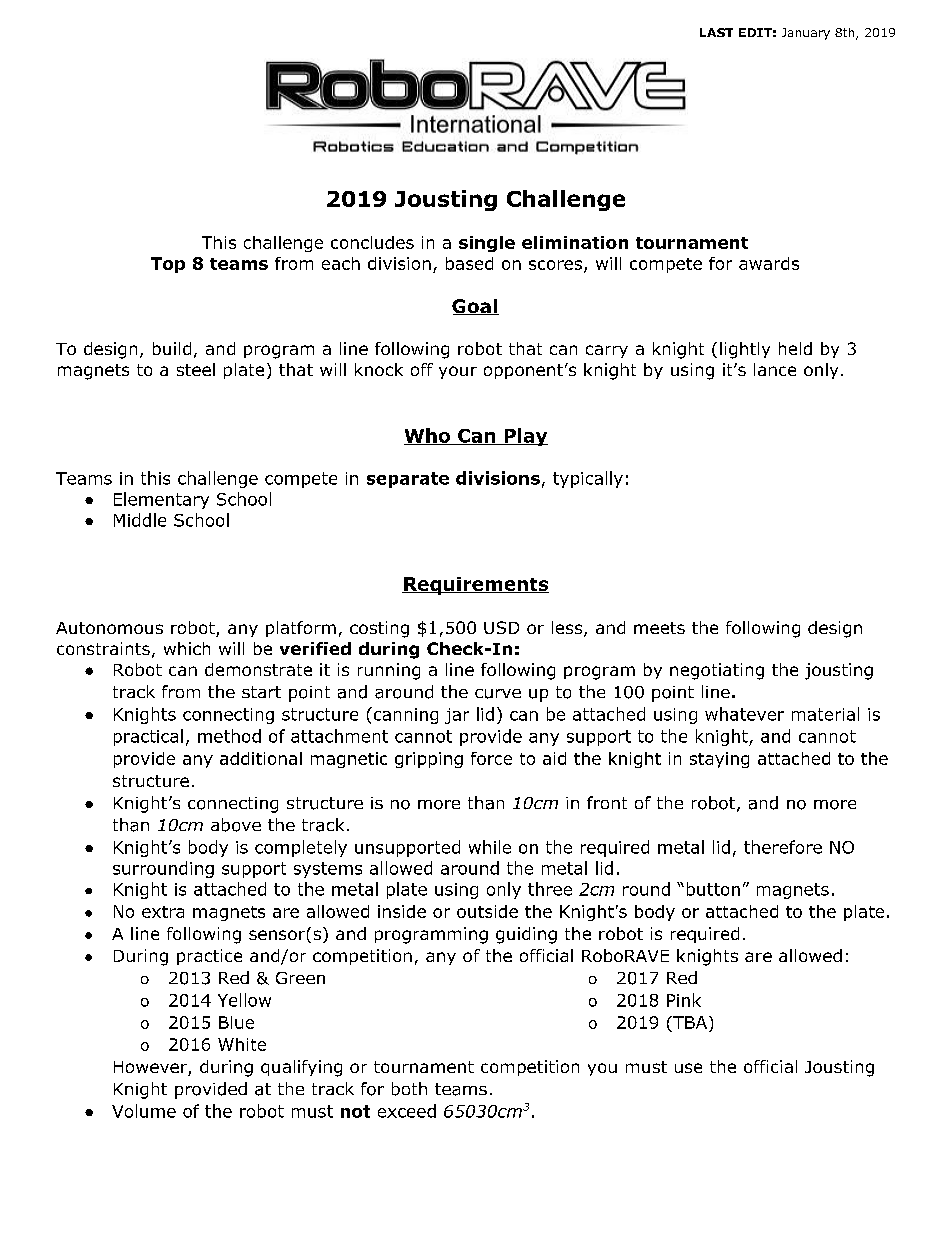 The width and height of the screenshot is (952, 1233). Describe the element at coordinates (783, 847) in the screenshot. I see `therefore` at that location.
